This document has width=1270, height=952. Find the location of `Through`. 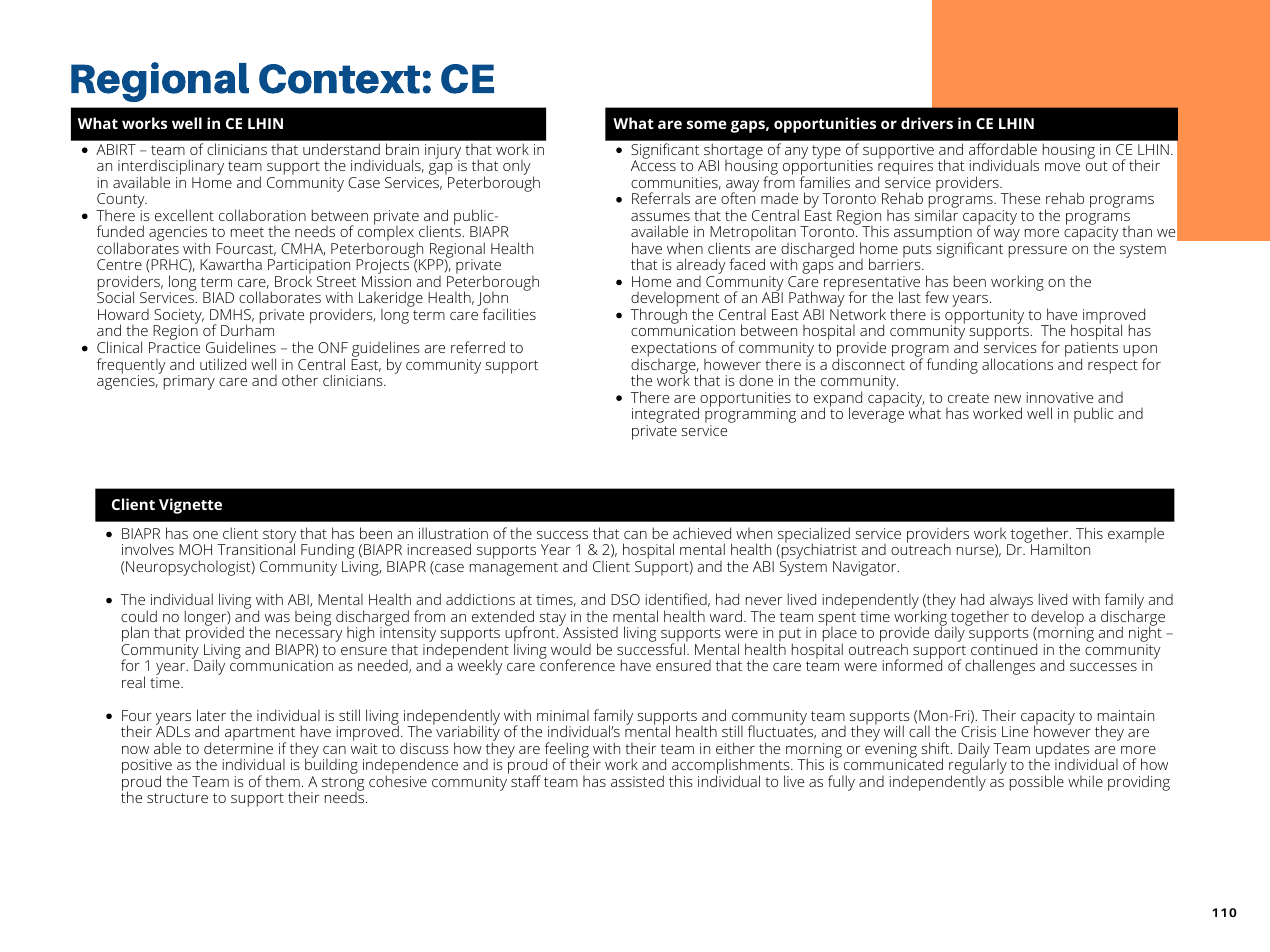

Through is located at coordinates (659, 315).
